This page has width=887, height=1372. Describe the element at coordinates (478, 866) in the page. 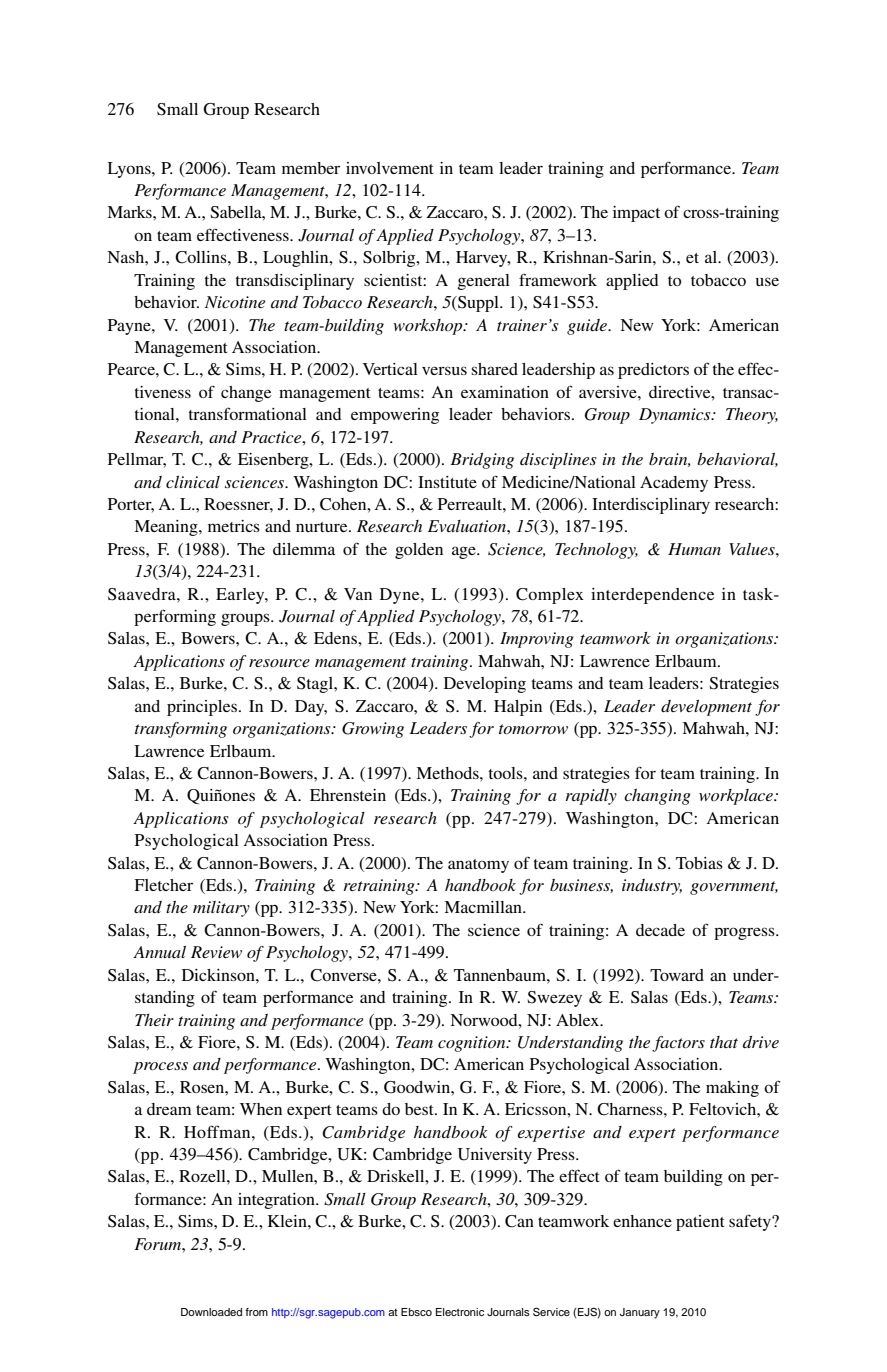

I see `anatomy` at that location.
